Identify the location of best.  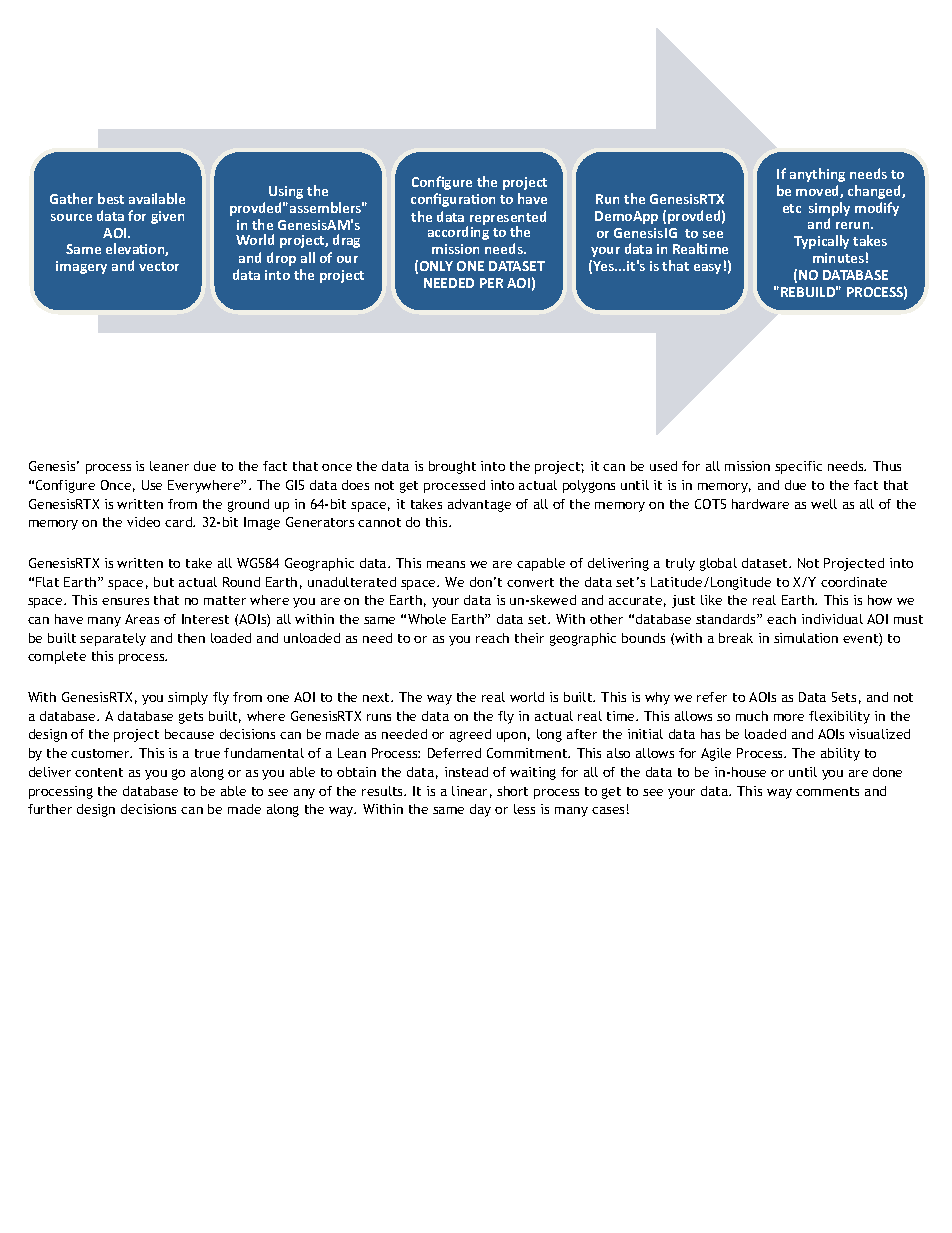
(111, 198).
